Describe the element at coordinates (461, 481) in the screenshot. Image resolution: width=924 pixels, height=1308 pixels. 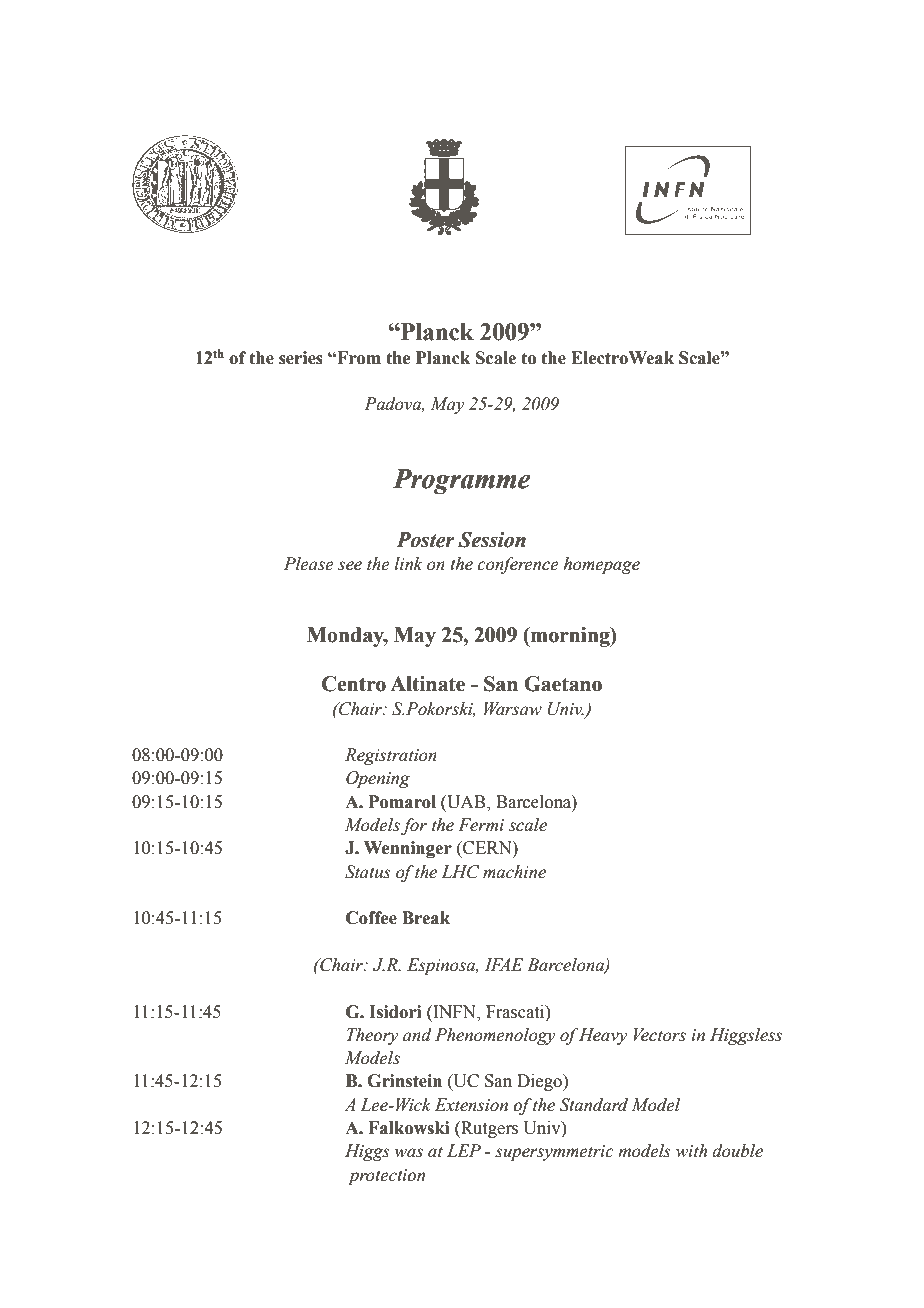
I see `Programme` at that location.
